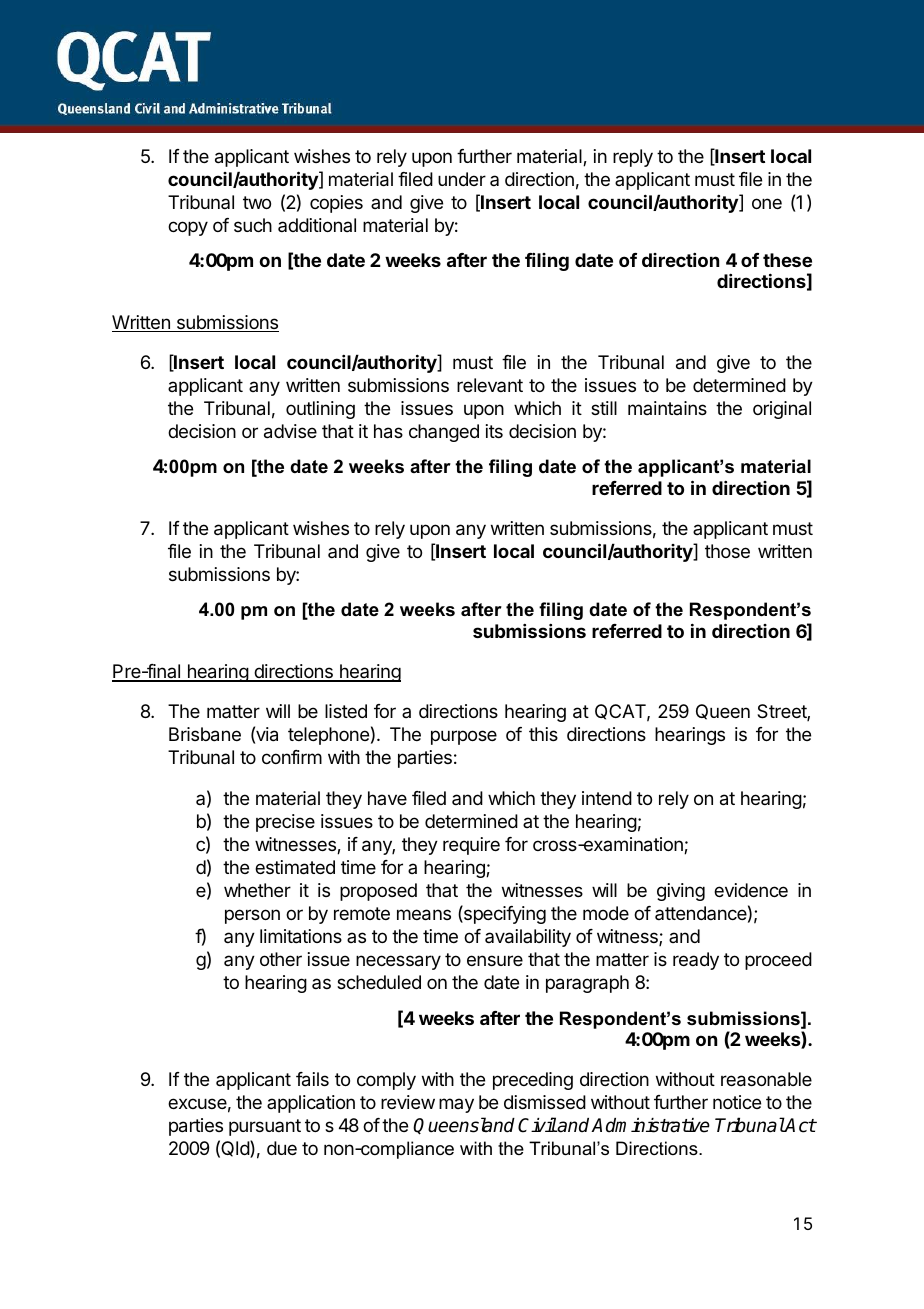 The image size is (924, 1309). Describe the element at coordinates (462, 179) in the image. I see `under` at that location.
